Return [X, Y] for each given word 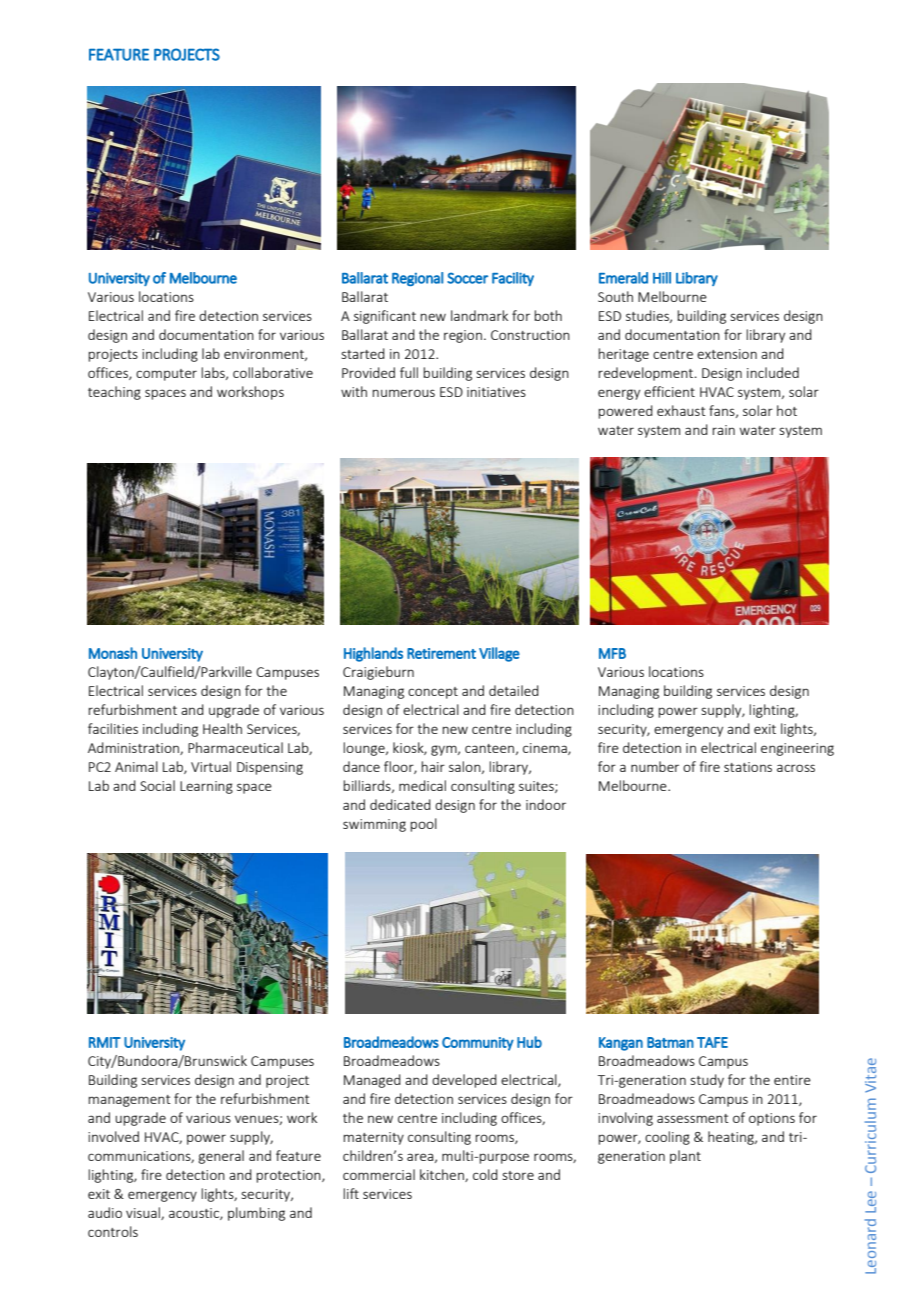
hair [433, 766]
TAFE [712, 1042]
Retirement [441, 653]
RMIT [105, 1042]
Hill [662, 278]
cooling [667, 1138]
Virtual [211, 766]
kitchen [443, 1175]
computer [166, 375]
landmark [479, 315]
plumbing [256, 1214]
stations [748, 767]
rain [723, 430]
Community [478, 1044]
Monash [113, 653]
